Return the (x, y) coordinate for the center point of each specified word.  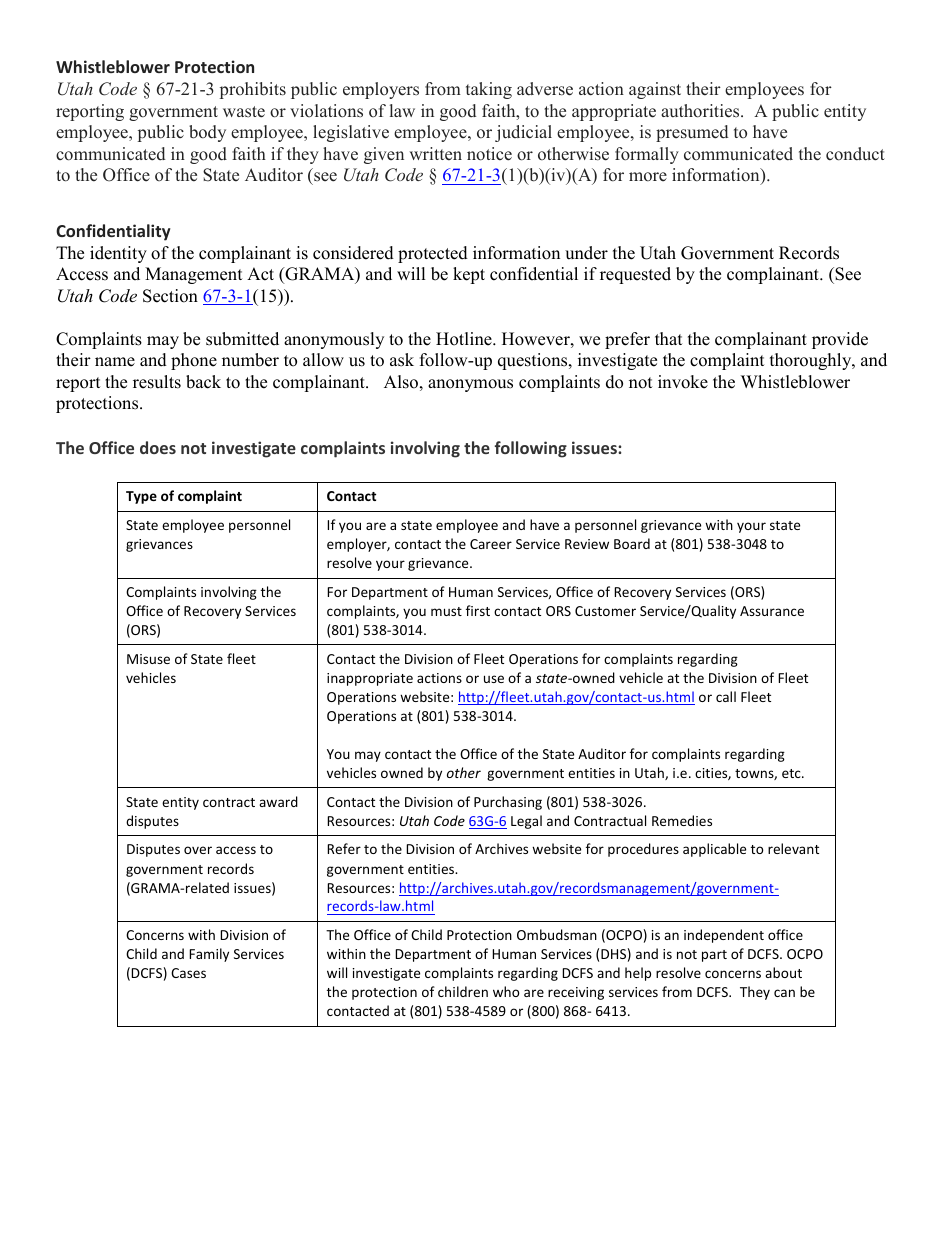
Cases (188, 973)
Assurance (772, 611)
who (506, 991)
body (207, 133)
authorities (701, 111)
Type (141, 497)
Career (491, 544)
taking (489, 90)
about (783, 972)
